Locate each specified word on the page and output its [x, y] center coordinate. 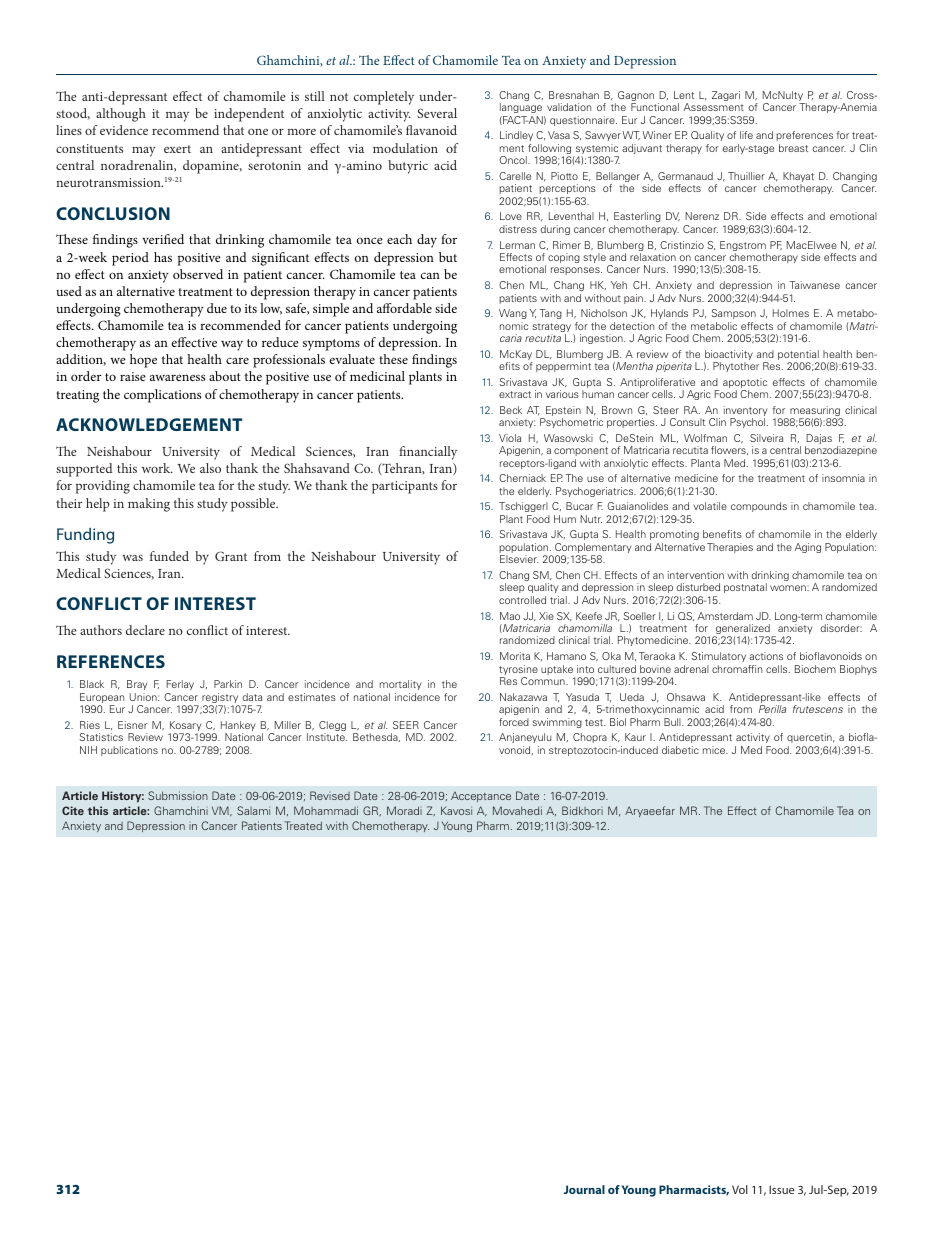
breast [793, 148]
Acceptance [481, 796]
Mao [510, 616]
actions [766, 656]
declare [145, 630]
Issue [782, 1189]
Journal [584, 1189]
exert [177, 149]
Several [437, 113]
